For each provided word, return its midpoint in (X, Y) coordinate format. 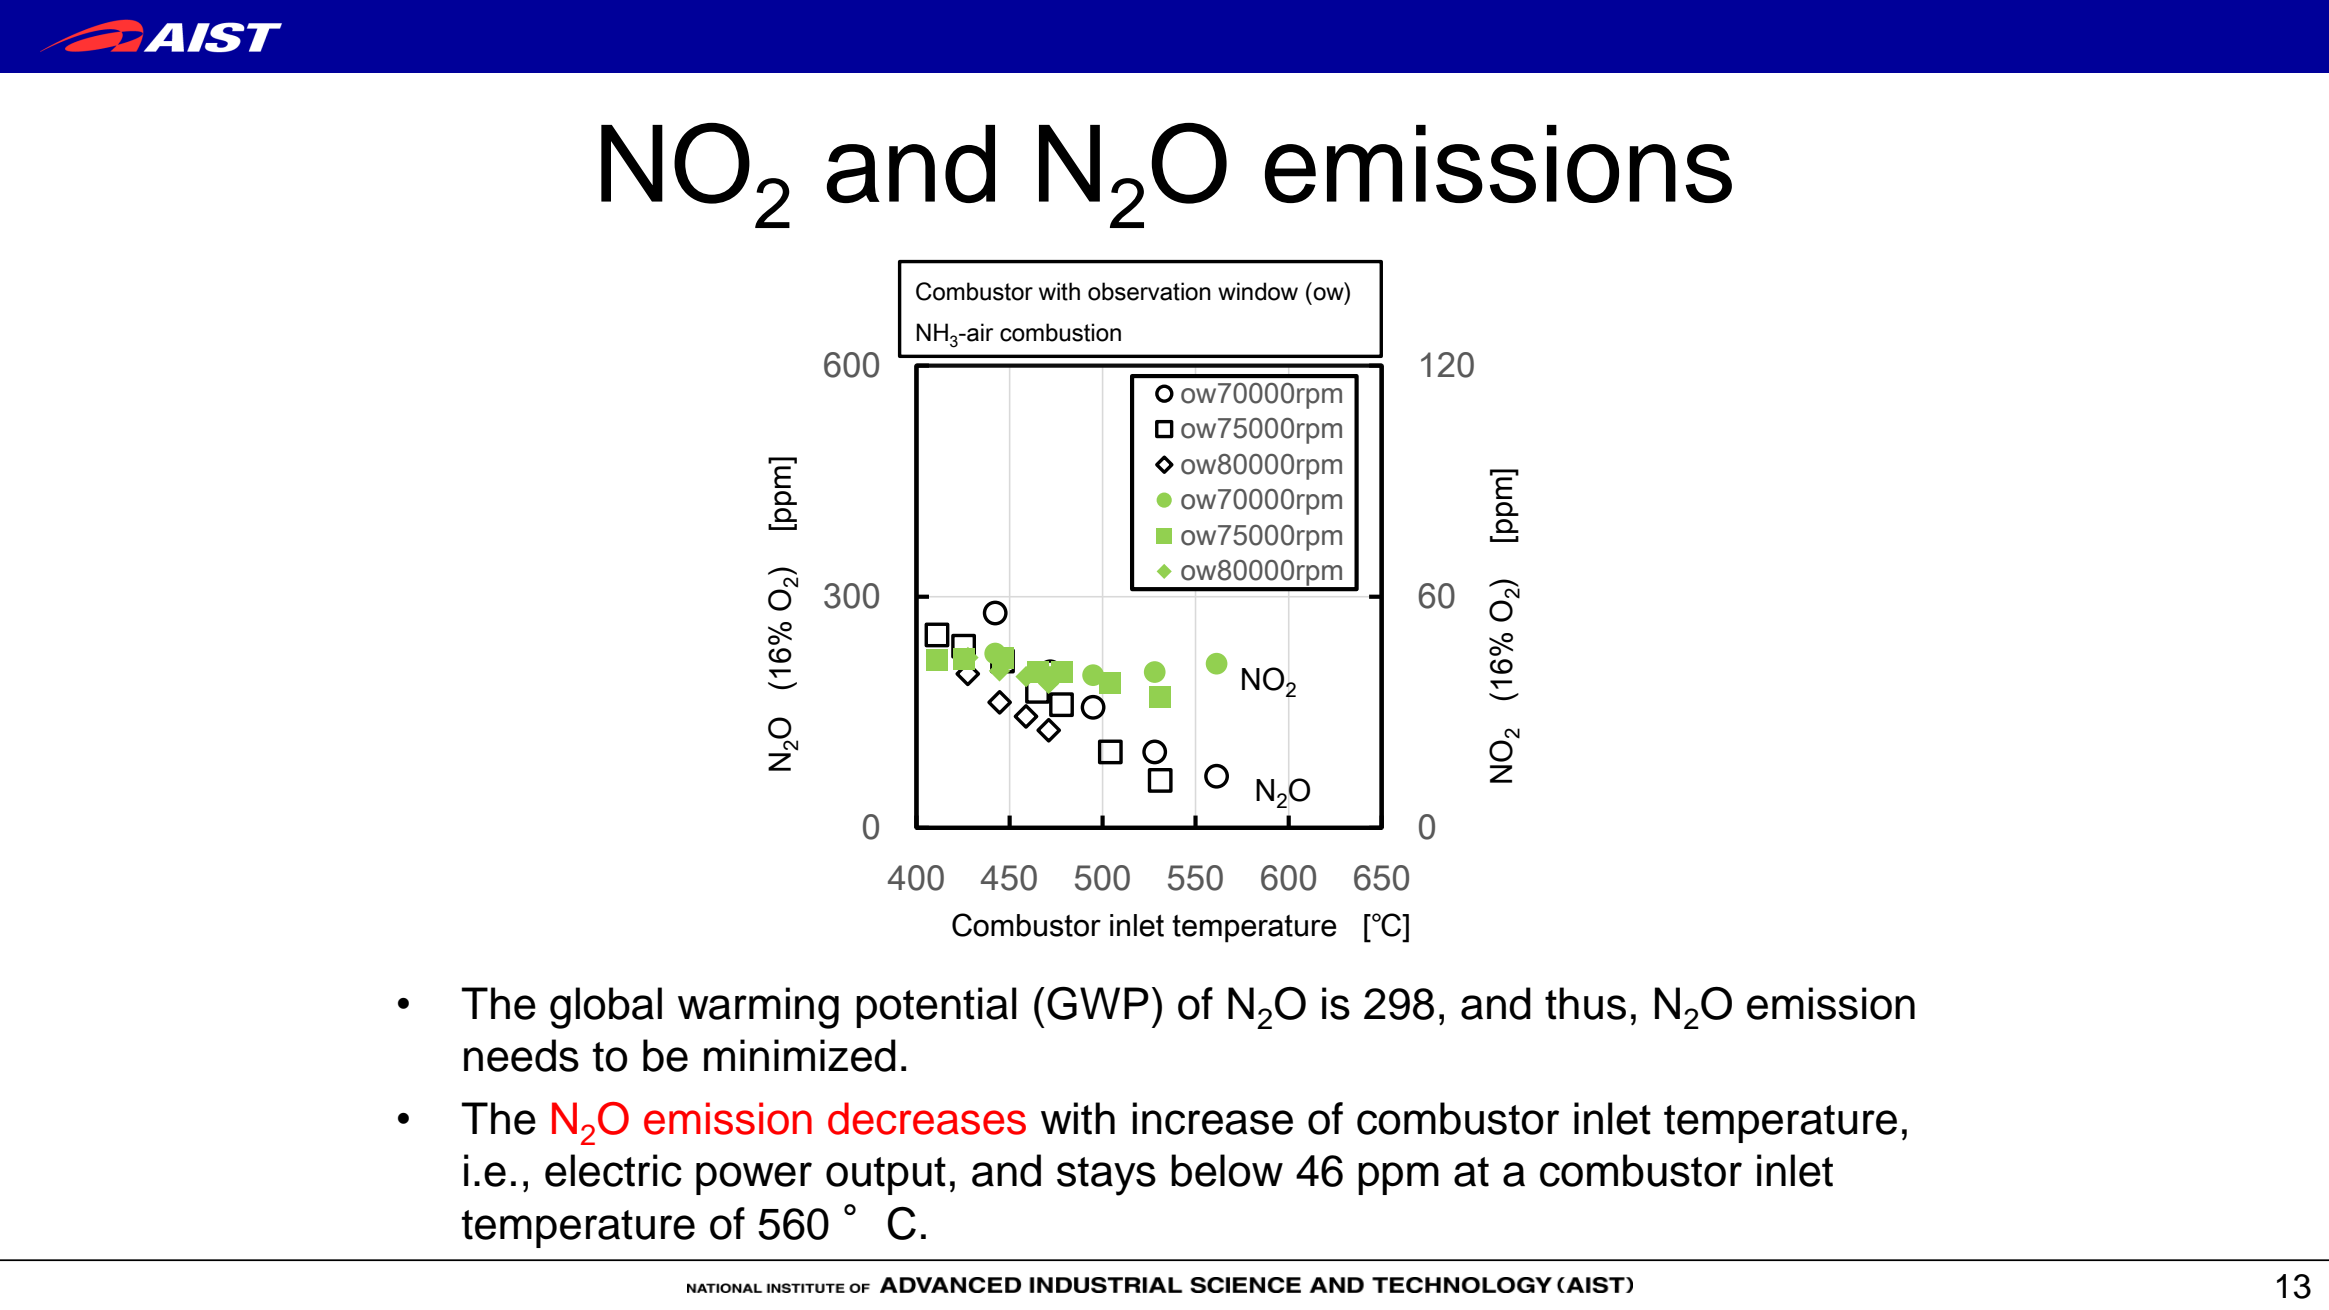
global (606, 1008)
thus (1585, 1003)
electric (613, 1170)
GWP (1098, 1003)
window (1258, 291)
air (979, 332)
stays (1106, 1176)
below (1227, 1170)
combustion (1060, 332)
